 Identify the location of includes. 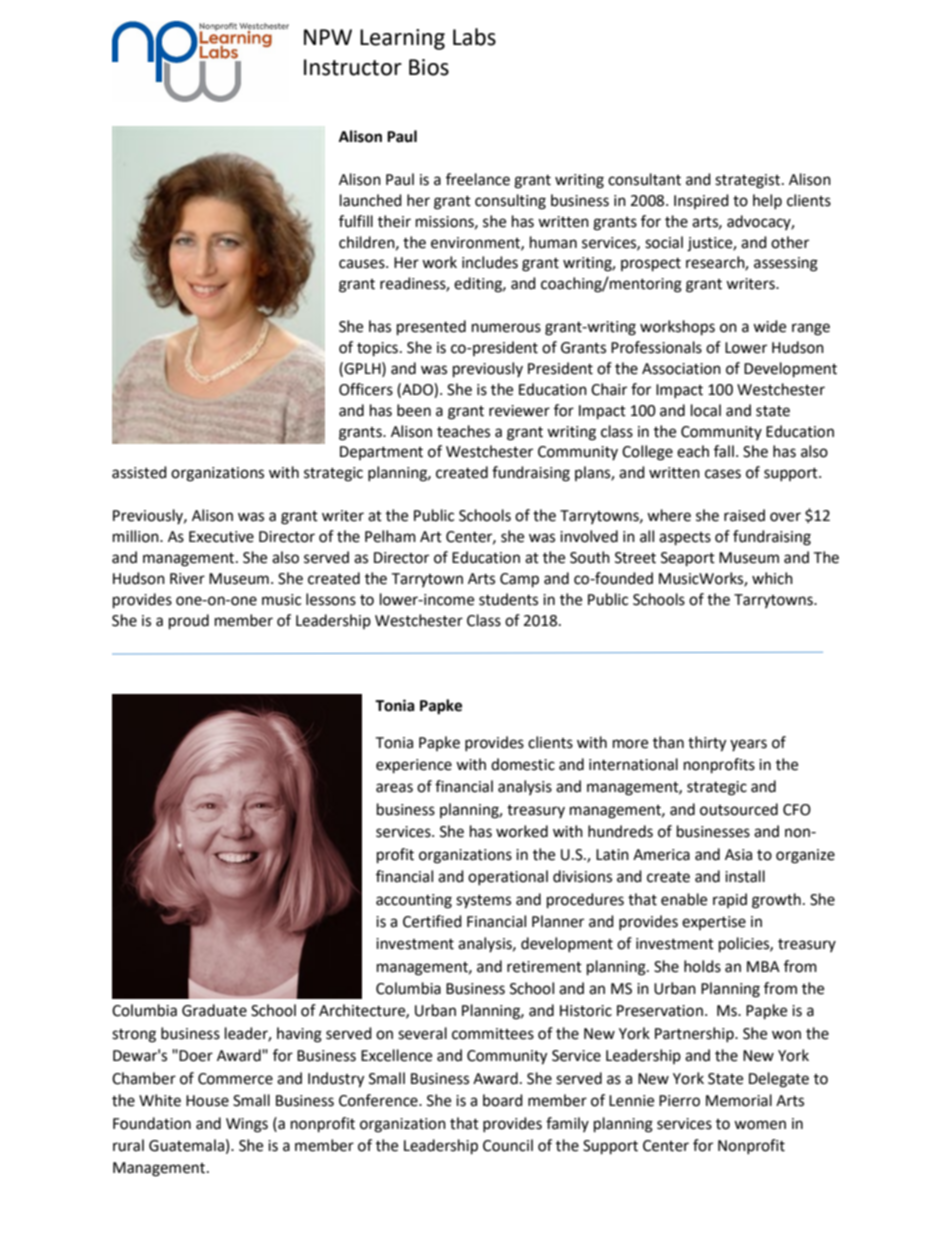
(490, 262).
